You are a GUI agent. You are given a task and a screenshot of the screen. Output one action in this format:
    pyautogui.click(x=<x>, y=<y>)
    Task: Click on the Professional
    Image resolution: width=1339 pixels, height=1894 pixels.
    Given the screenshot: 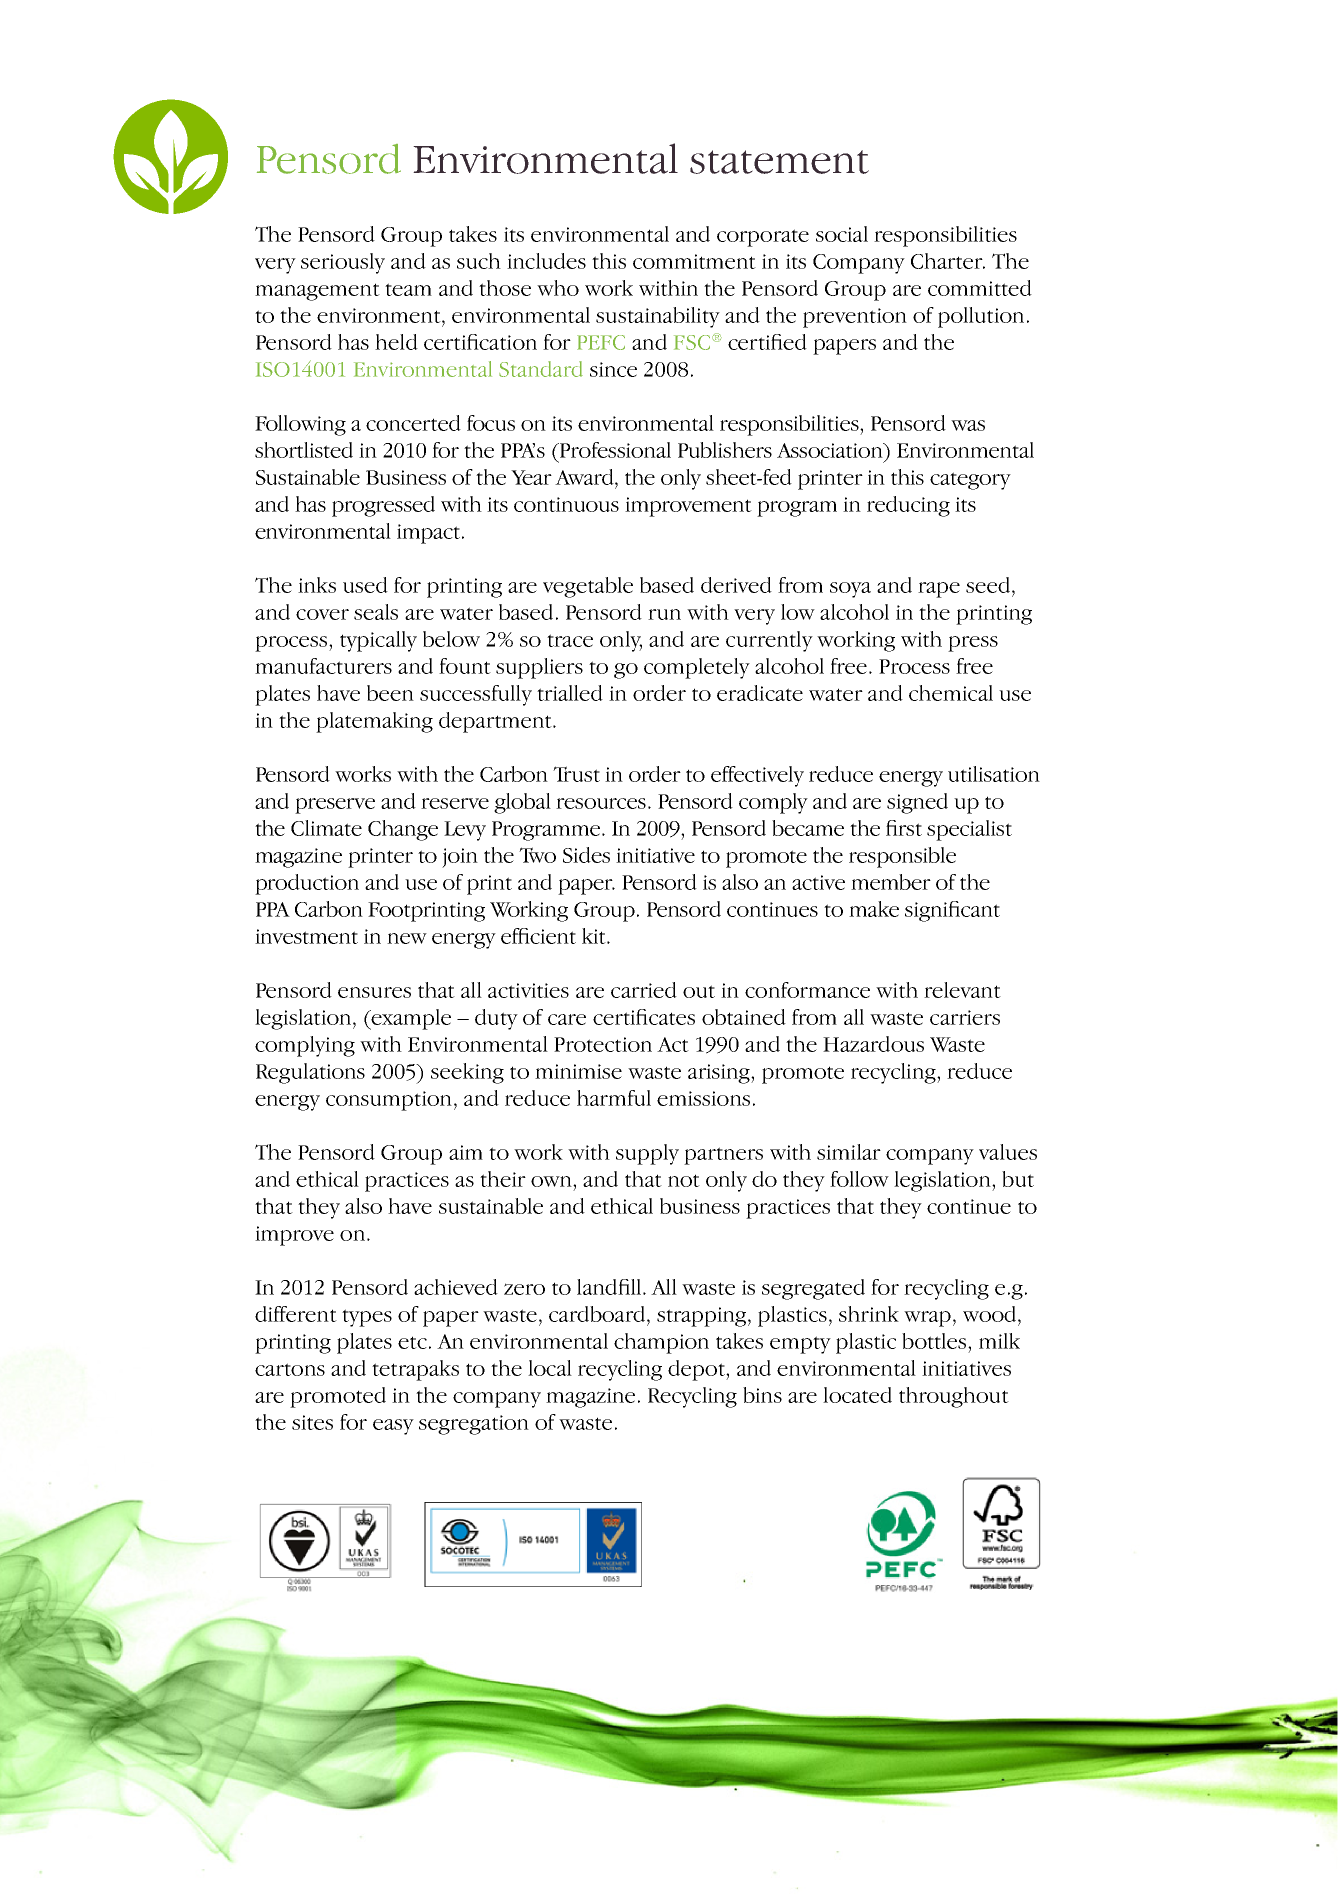 What is the action you would take?
    pyautogui.click(x=614, y=450)
